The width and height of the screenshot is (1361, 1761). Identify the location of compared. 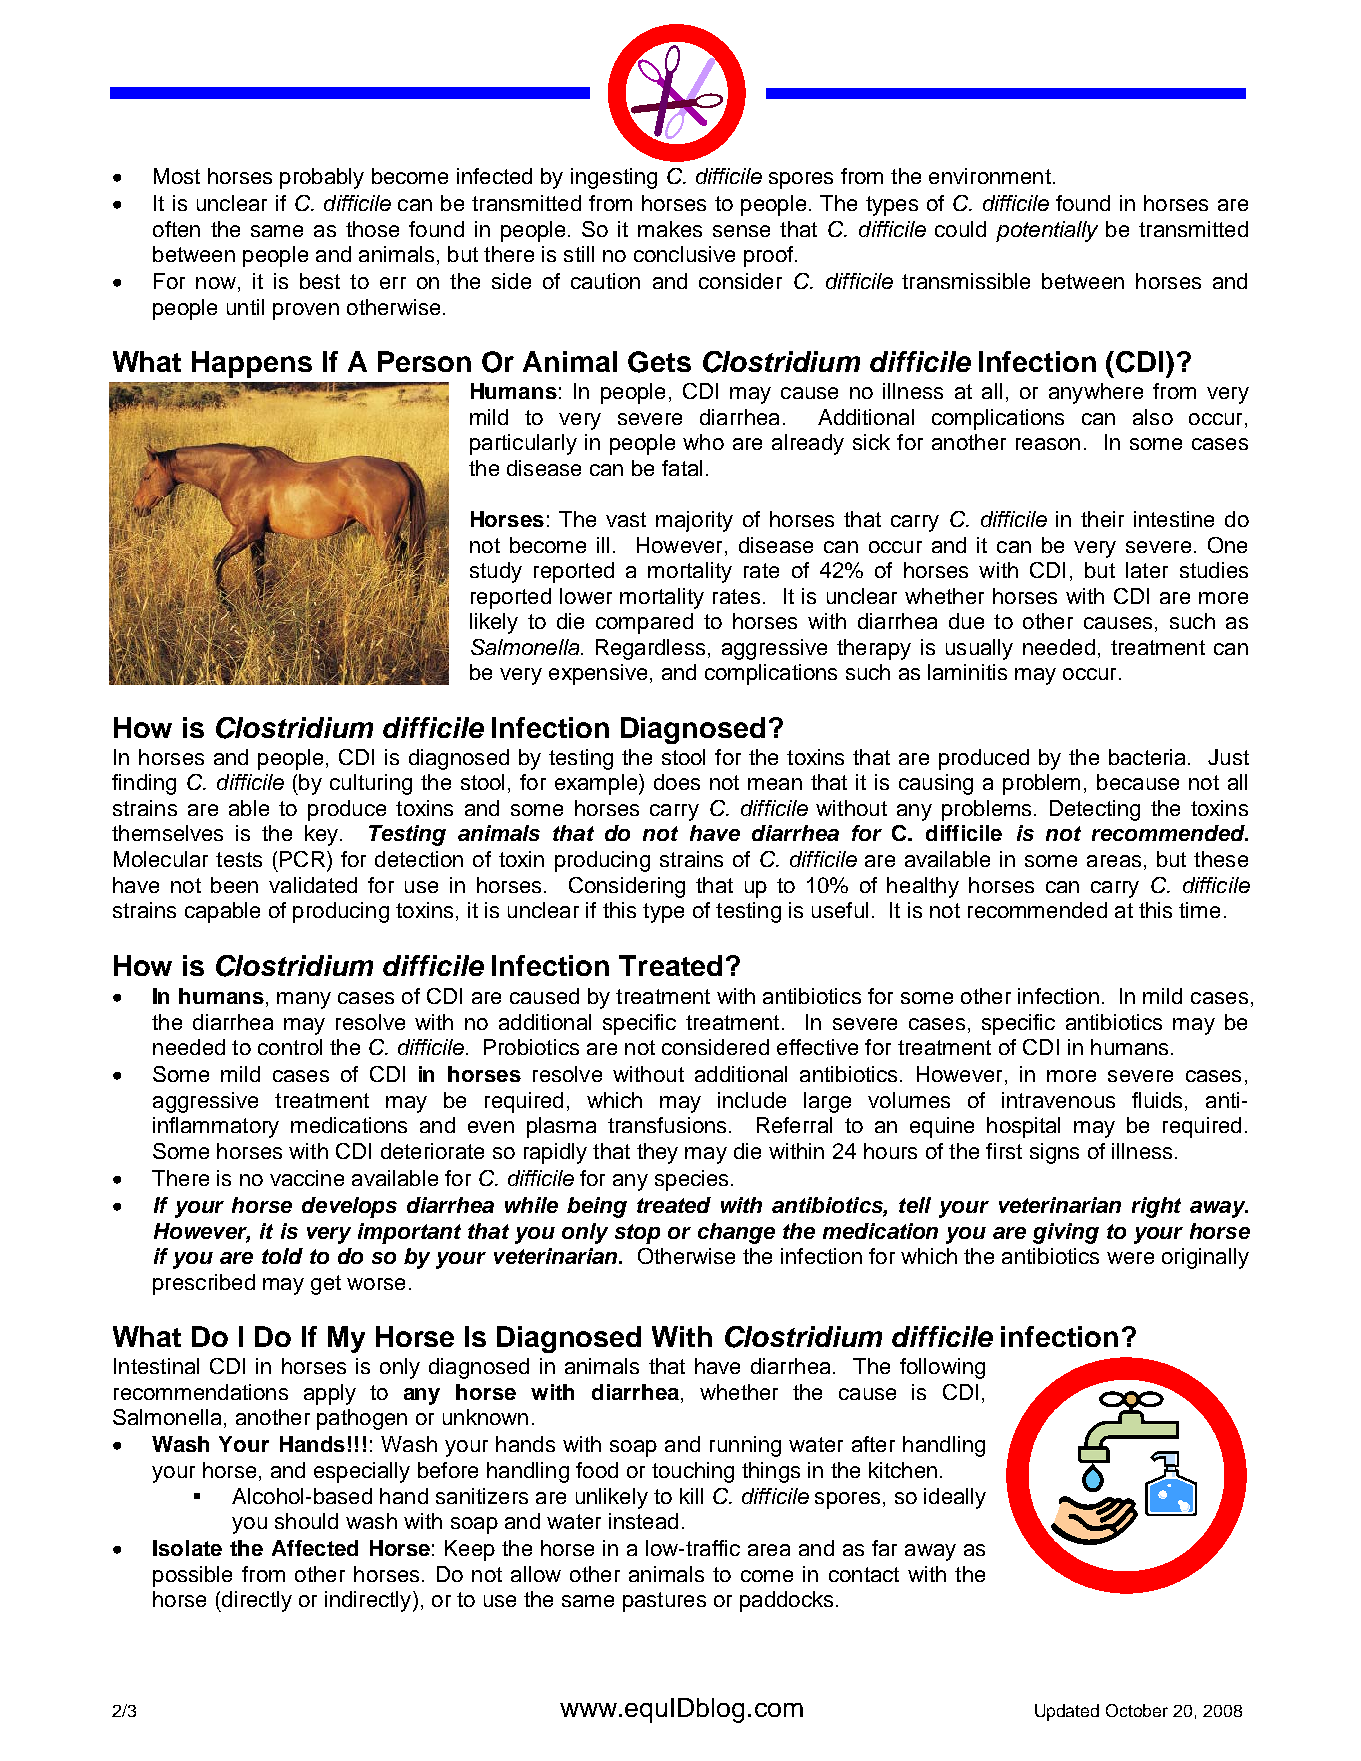
(644, 623).
